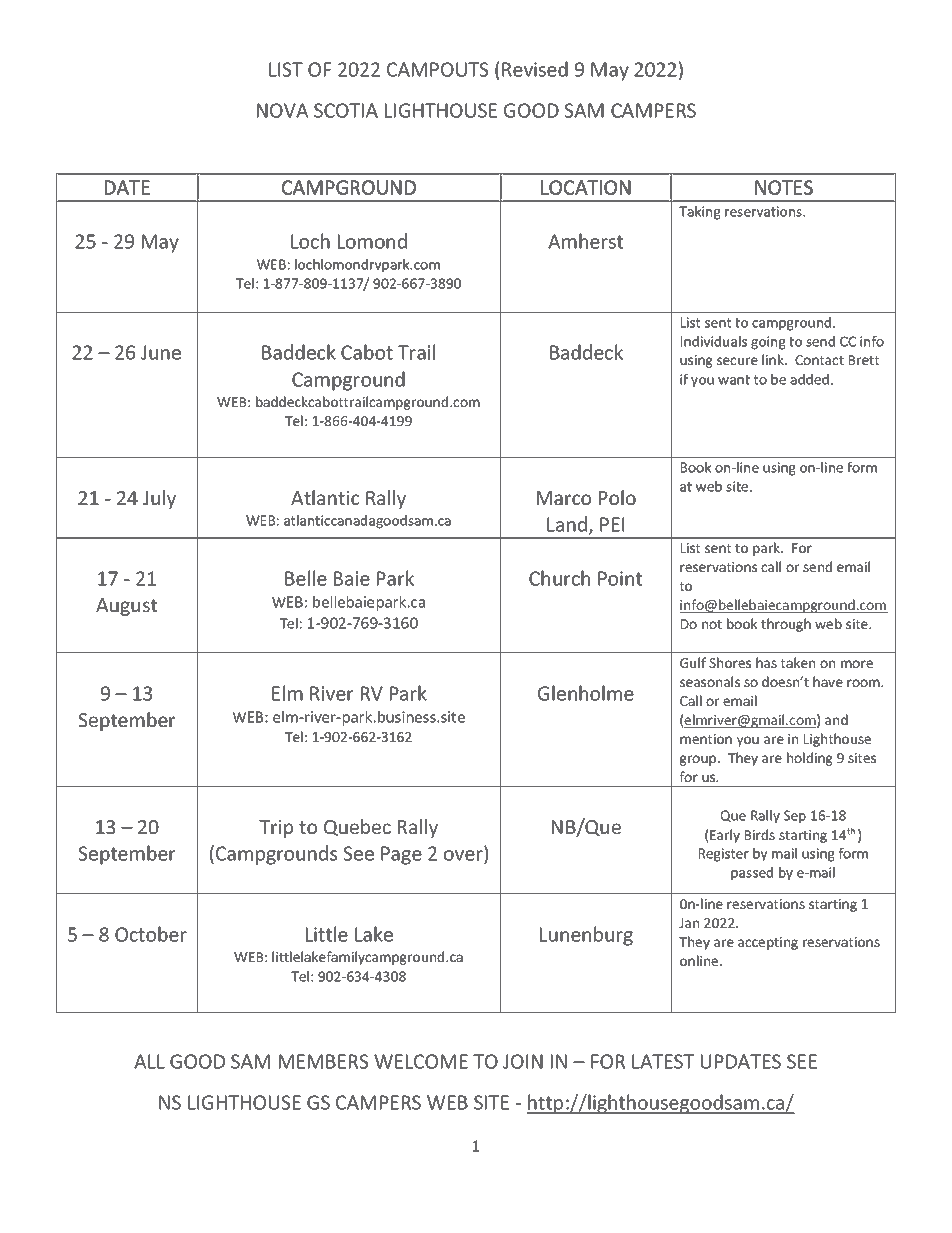 This screenshot has height=1233, width=952. Describe the element at coordinates (535, 69) in the screenshot. I see `Revised` at that location.
